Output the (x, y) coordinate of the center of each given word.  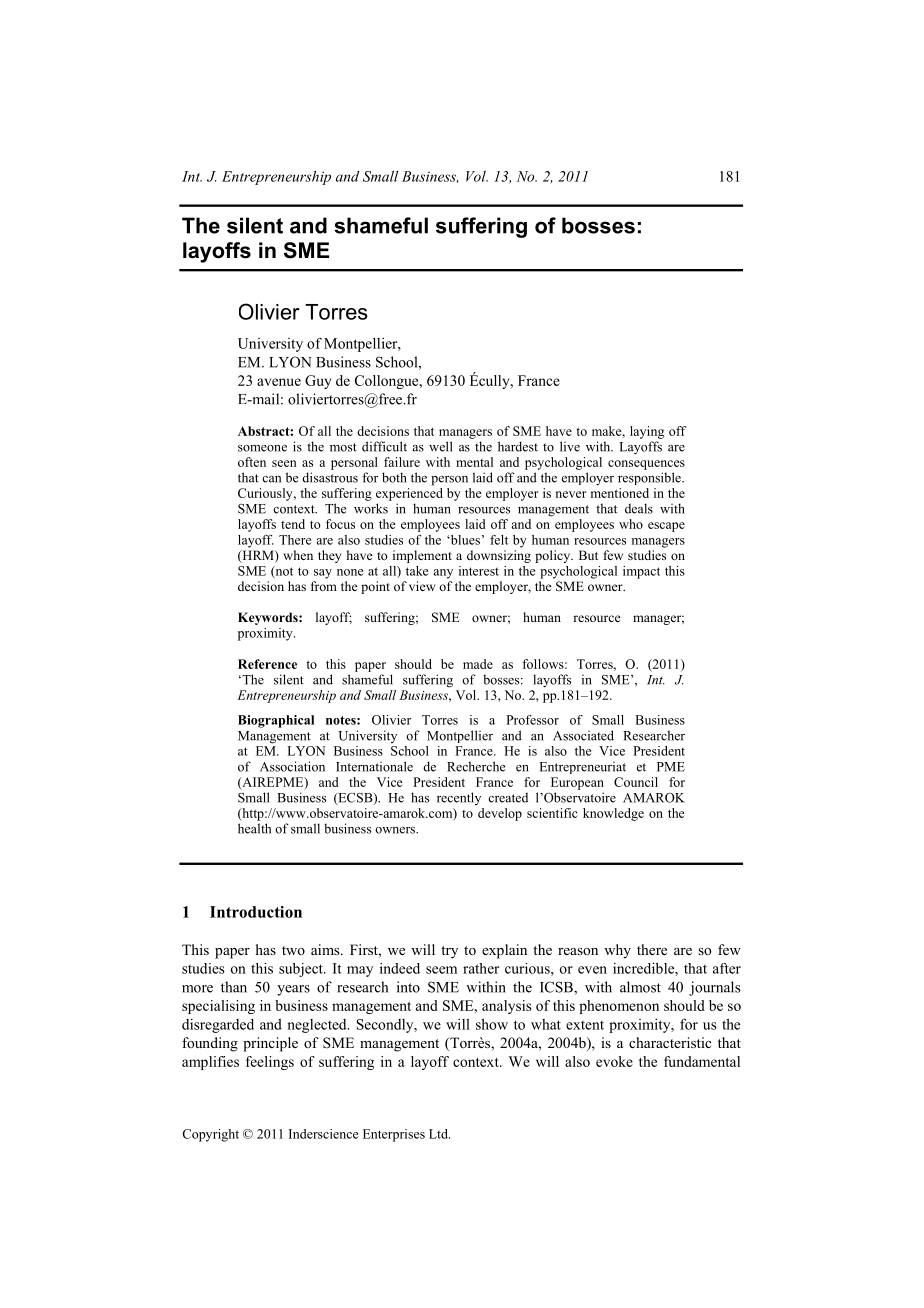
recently (459, 798)
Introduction (256, 912)
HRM (258, 556)
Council (636, 782)
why (617, 951)
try (449, 952)
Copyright (210, 1135)
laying (647, 432)
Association (292, 766)
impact (641, 572)
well (441, 446)
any (443, 574)
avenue (279, 382)
